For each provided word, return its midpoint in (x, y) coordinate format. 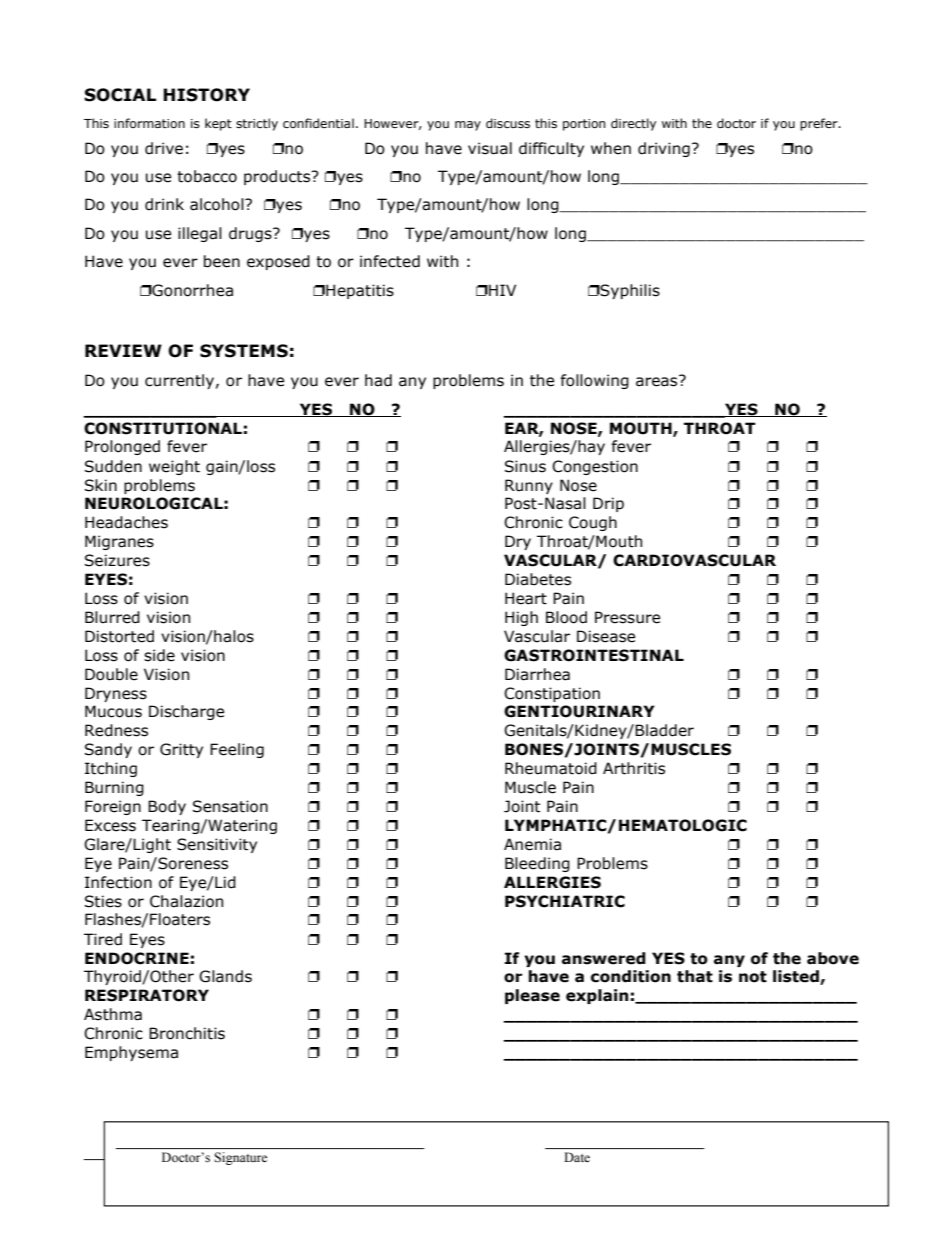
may (468, 126)
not (753, 977)
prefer (820, 124)
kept (218, 124)
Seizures (117, 560)
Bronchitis (187, 1033)
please (532, 996)
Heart (526, 598)
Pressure (627, 617)
